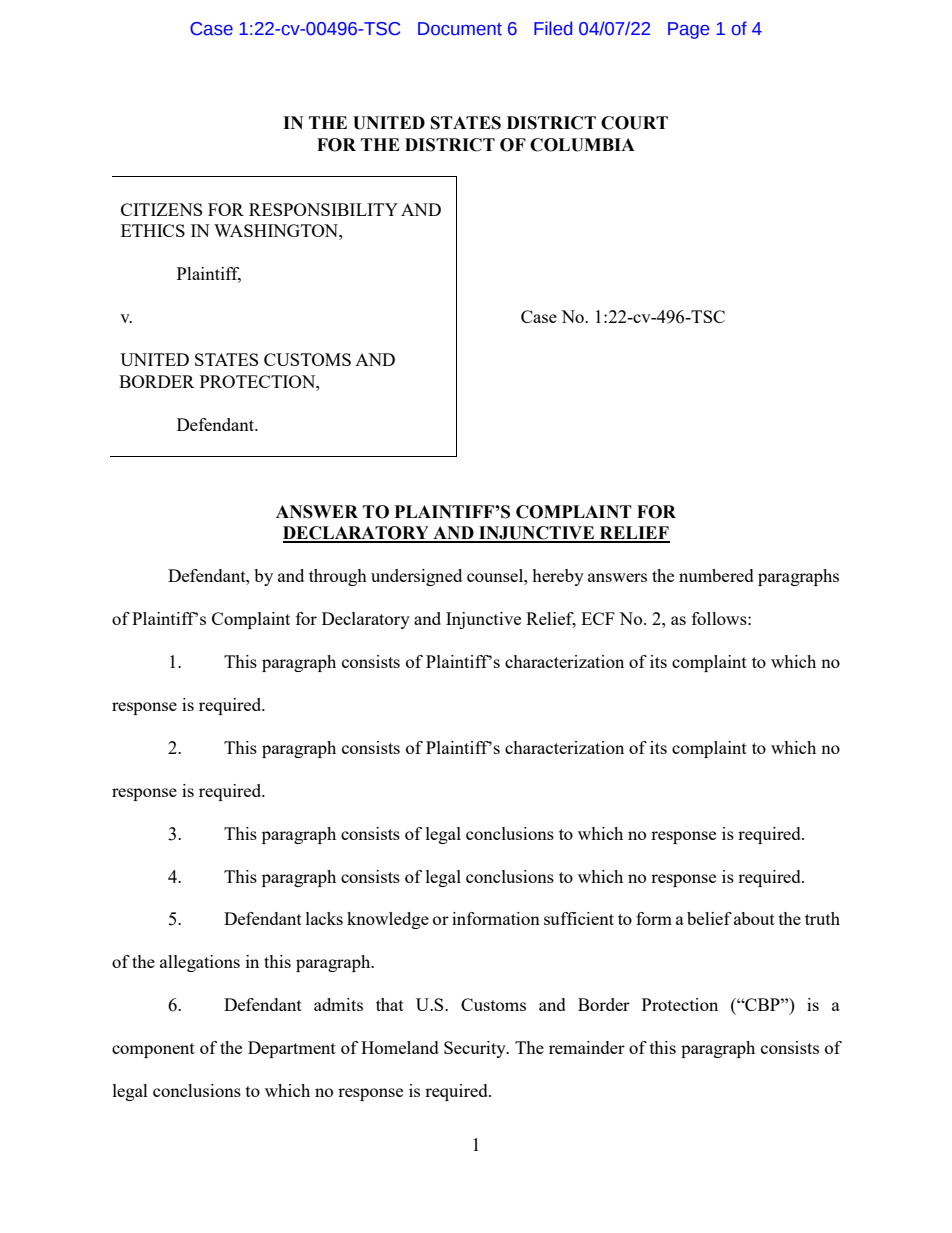 The image size is (952, 1233). What do you see at coordinates (153, 230) in the screenshot?
I see `ETHICS` at bounding box center [153, 230].
